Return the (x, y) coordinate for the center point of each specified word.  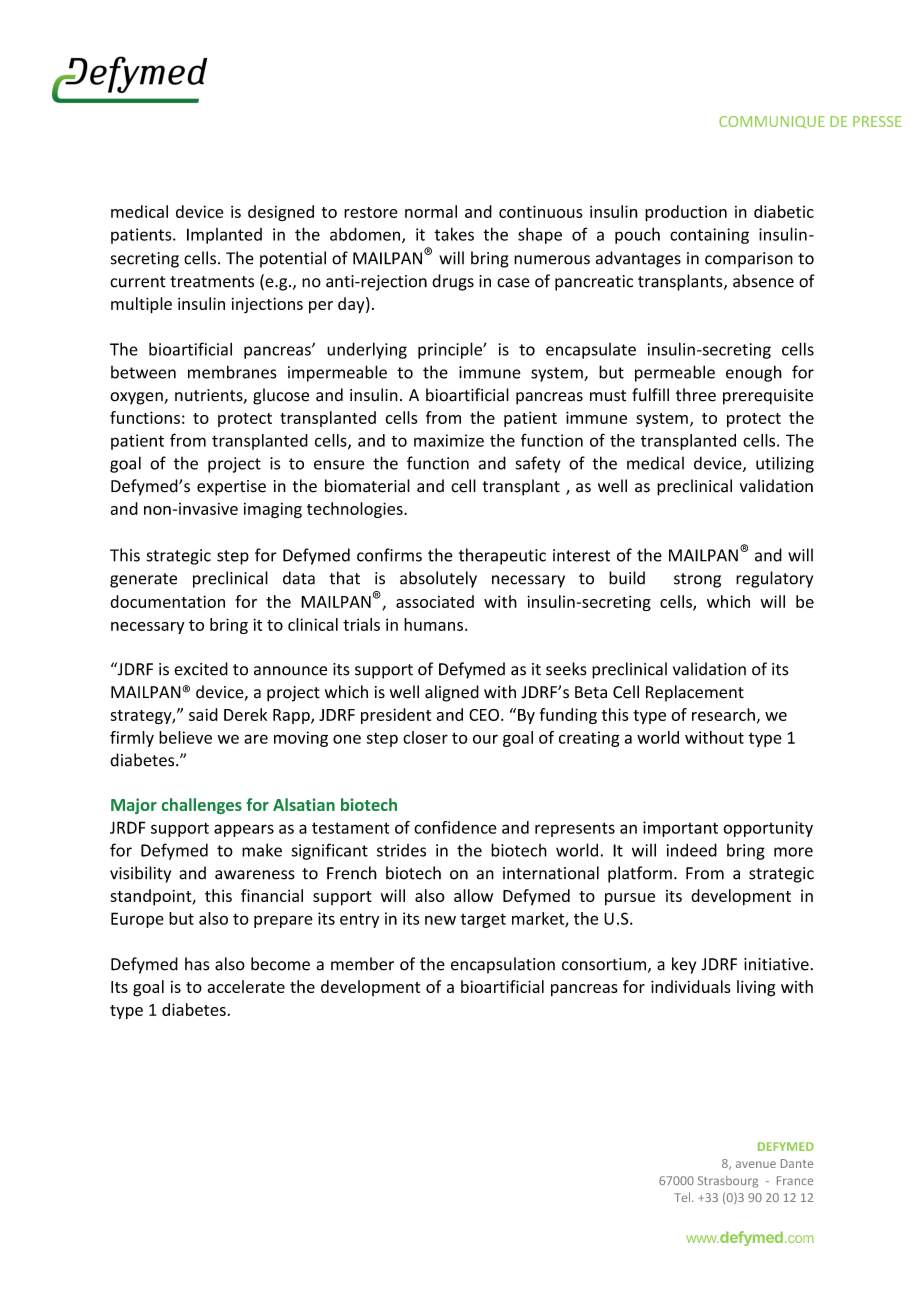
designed (281, 213)
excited (201, 669)
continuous (541, 211)
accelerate (246, 986)
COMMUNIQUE (772, 122)
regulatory (774, 579)
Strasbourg (728, 1182)
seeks (566, 669)
